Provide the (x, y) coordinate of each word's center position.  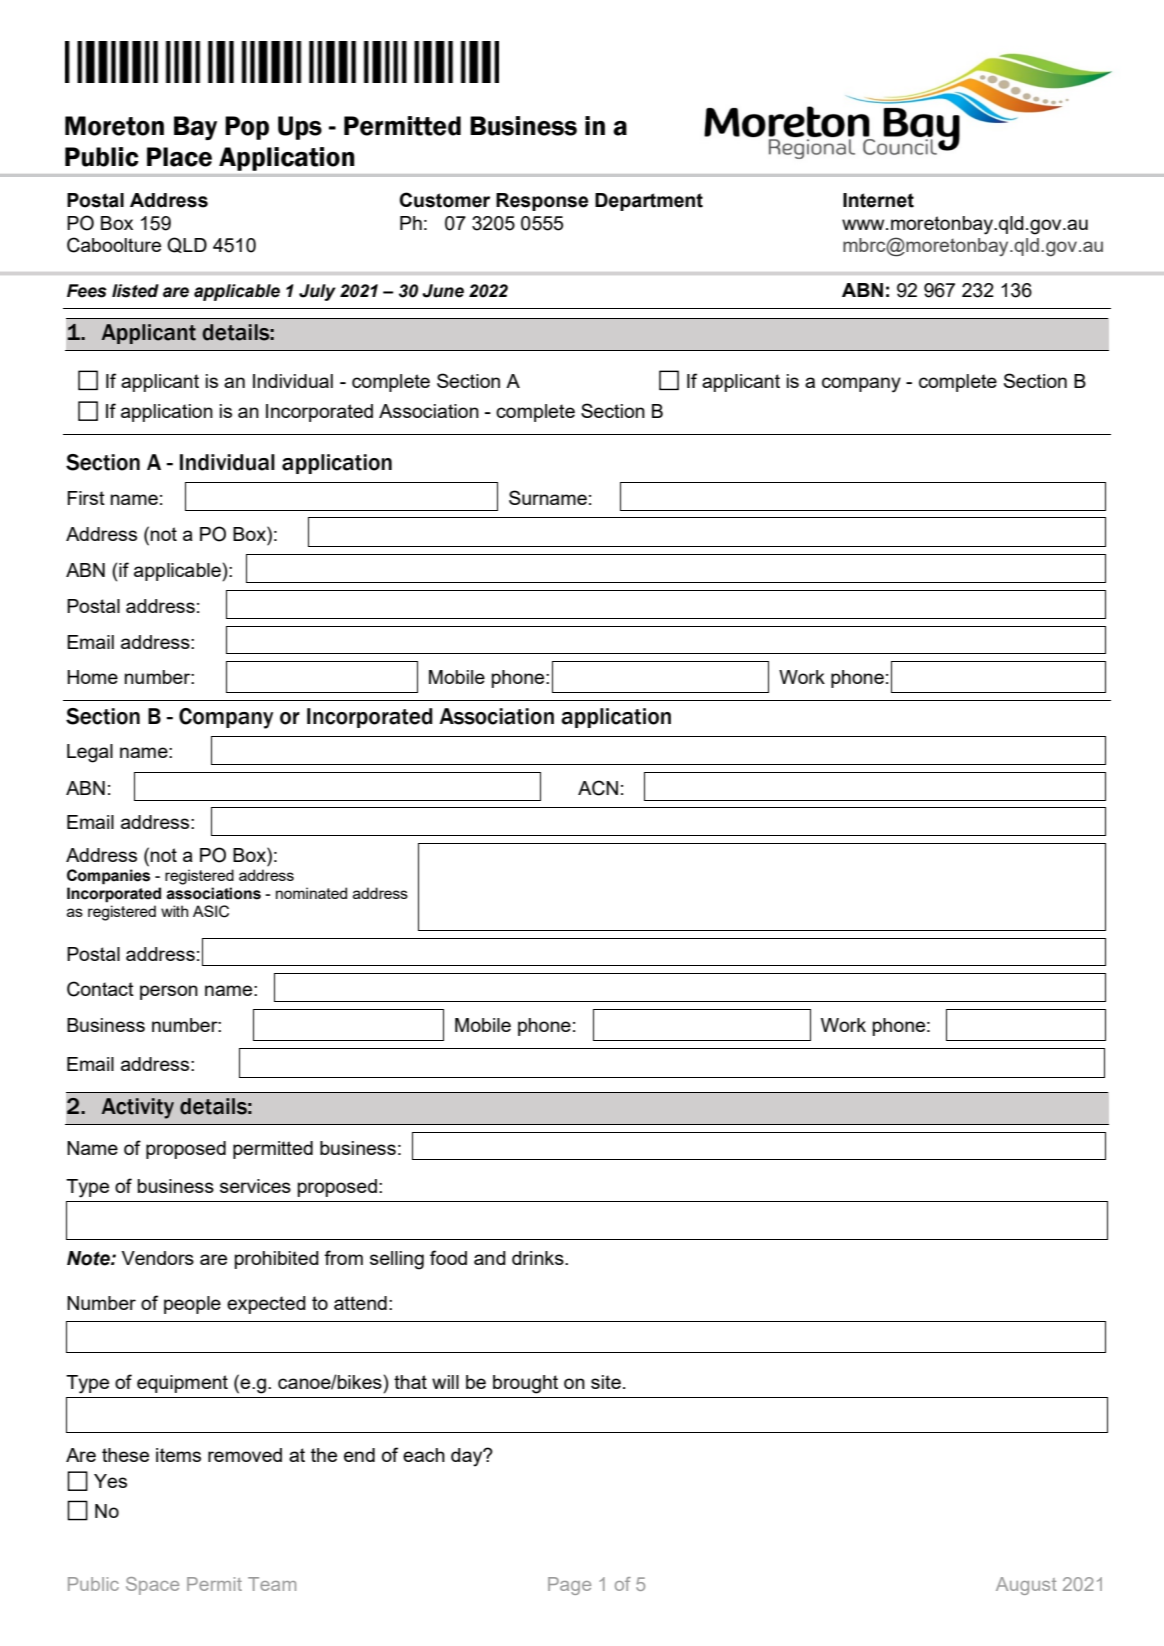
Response (542, 202)
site (606, 1382)
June (443, 291)
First (86, 498)
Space (152, 1586)
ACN (598, 788)
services (255, 1186)
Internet (878, 200)
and (490, 1258)
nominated (311, 893)
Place (179, 157)
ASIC (211, 911)
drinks (539, 1258)
